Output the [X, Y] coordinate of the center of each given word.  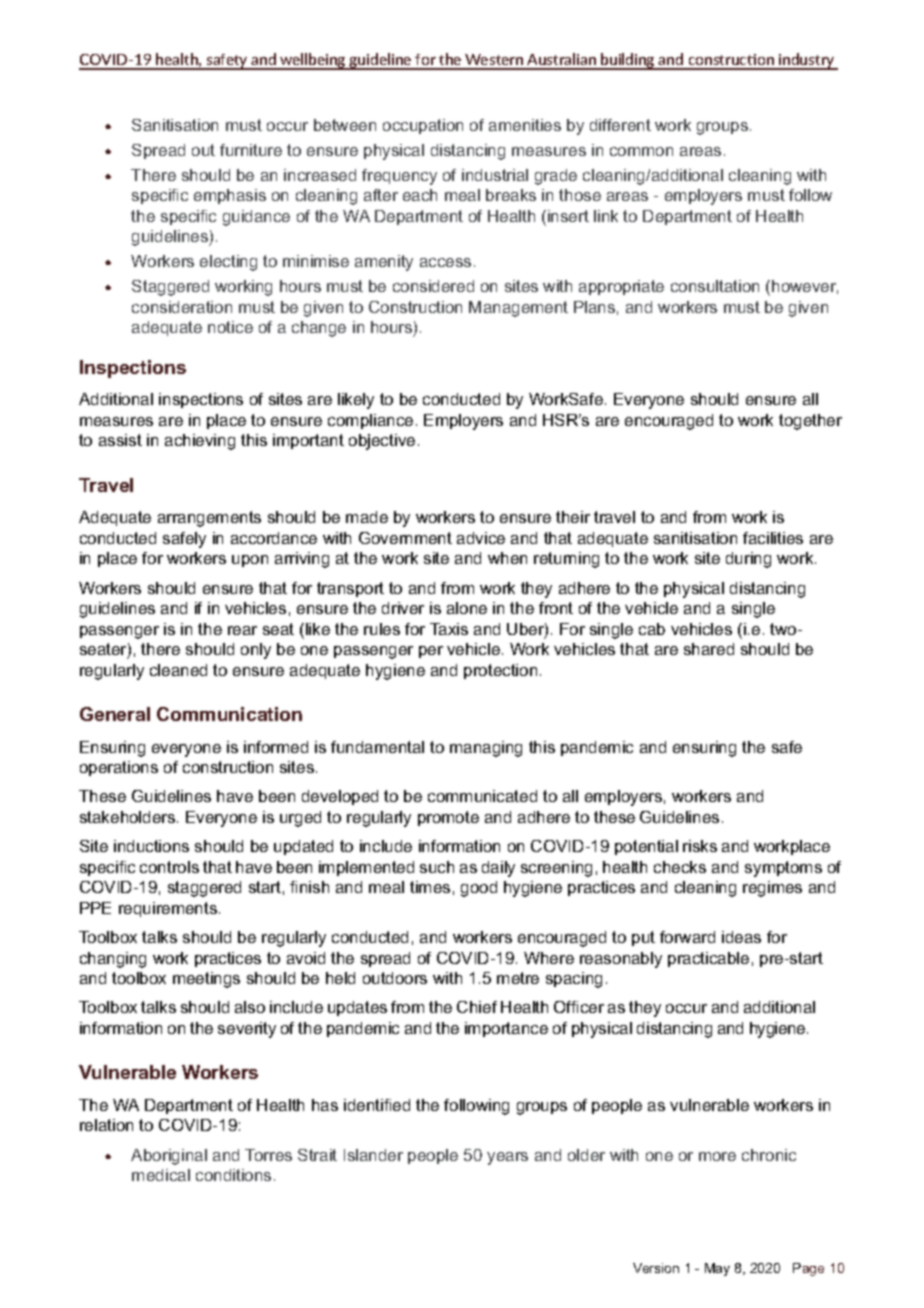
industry [807, 61]
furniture [251, 150]
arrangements [209, 519]
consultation [715, 286]
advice [481, 538]
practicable [708, 959]
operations [119, 768]
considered [433, 286]
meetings [206, 980]
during [748, 560]
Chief [477, 1007]
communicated [482, 796]
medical [161, 1175]
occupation [423, 126]
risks [700, 846]
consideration [182, 307]
